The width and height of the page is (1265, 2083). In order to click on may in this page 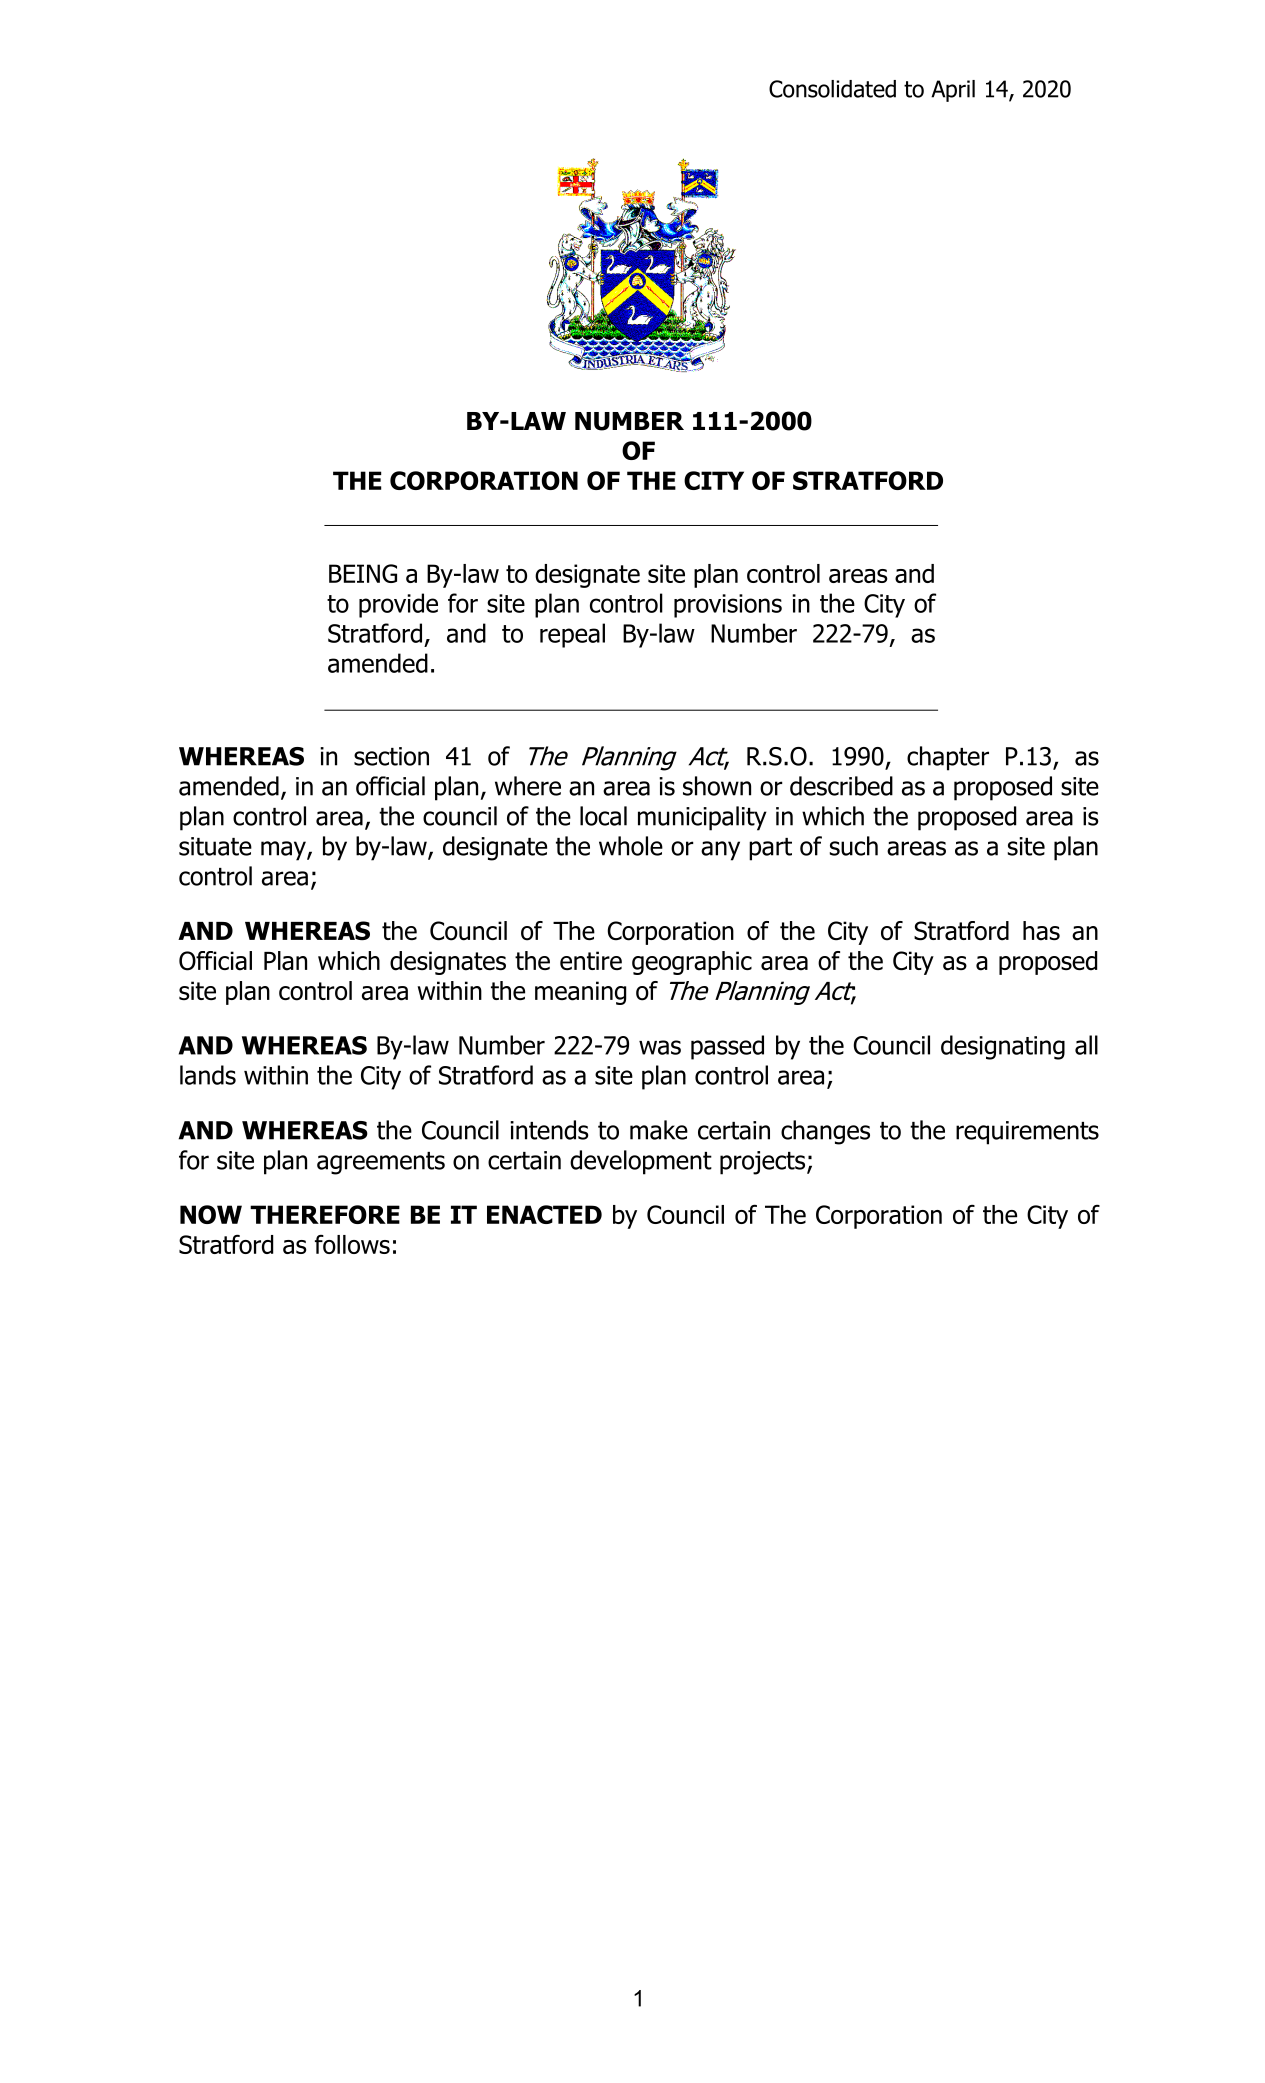, I will do `click(284, 851)`.
